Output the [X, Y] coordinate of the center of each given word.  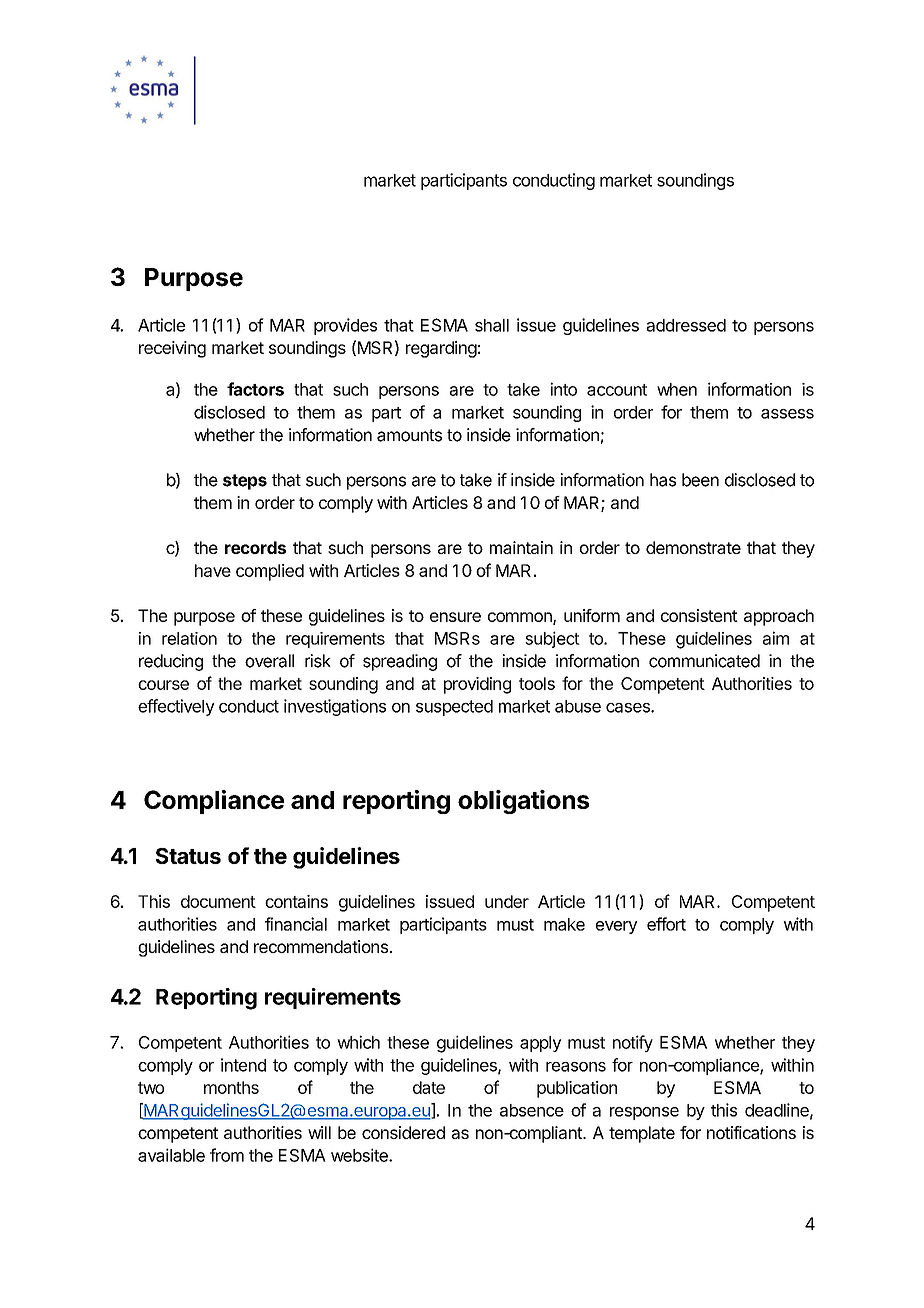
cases [629, 708]
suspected [454, 708]
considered [403, 1132]
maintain [521, 547]
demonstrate [693, 547]
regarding [441, 349]
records [255, 547]
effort [666, 924]
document [218, 901]
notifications [751, 1132]
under [507, 901]
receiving [172, 349]
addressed [686, 325]
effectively [176, 707]
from [227, 1155]
